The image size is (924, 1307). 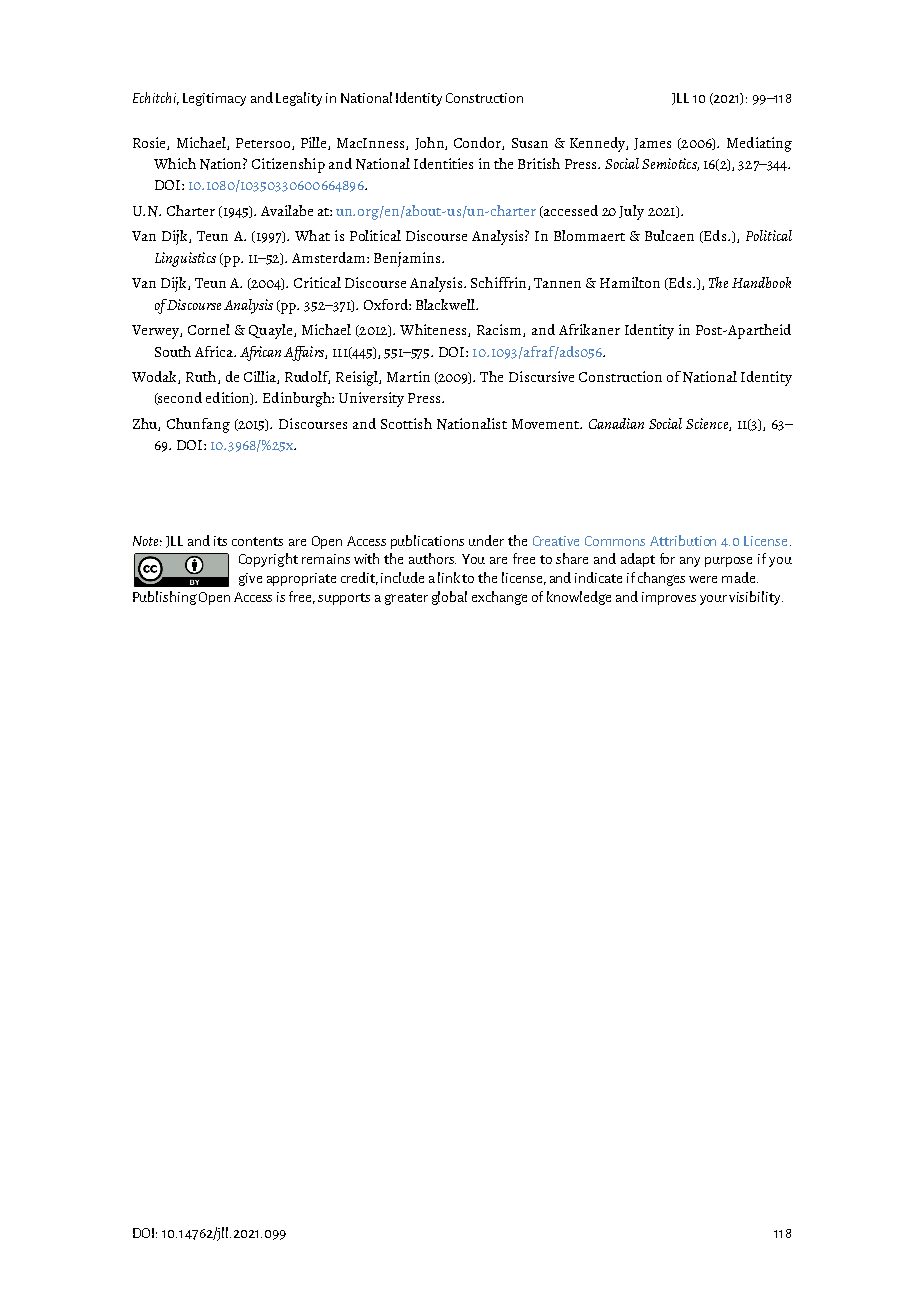 I want to click on link, so click(x=449, y=577).
